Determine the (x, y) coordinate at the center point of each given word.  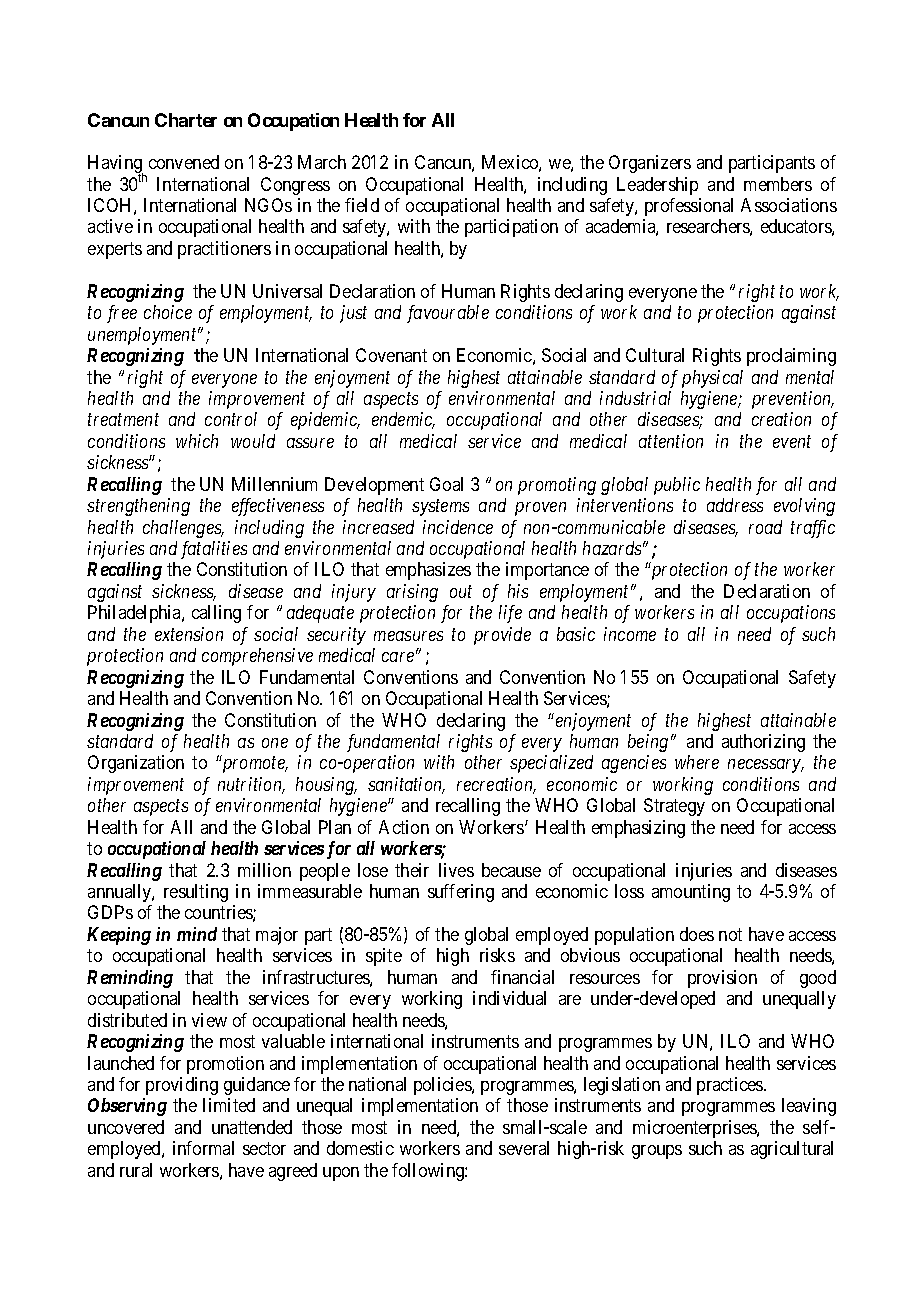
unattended (252, 1127)
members (778, 184)
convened (184, 162)
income (630, 634)
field (362, 205)
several (524, 1148)
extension (189, 634)
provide (502, 636)
